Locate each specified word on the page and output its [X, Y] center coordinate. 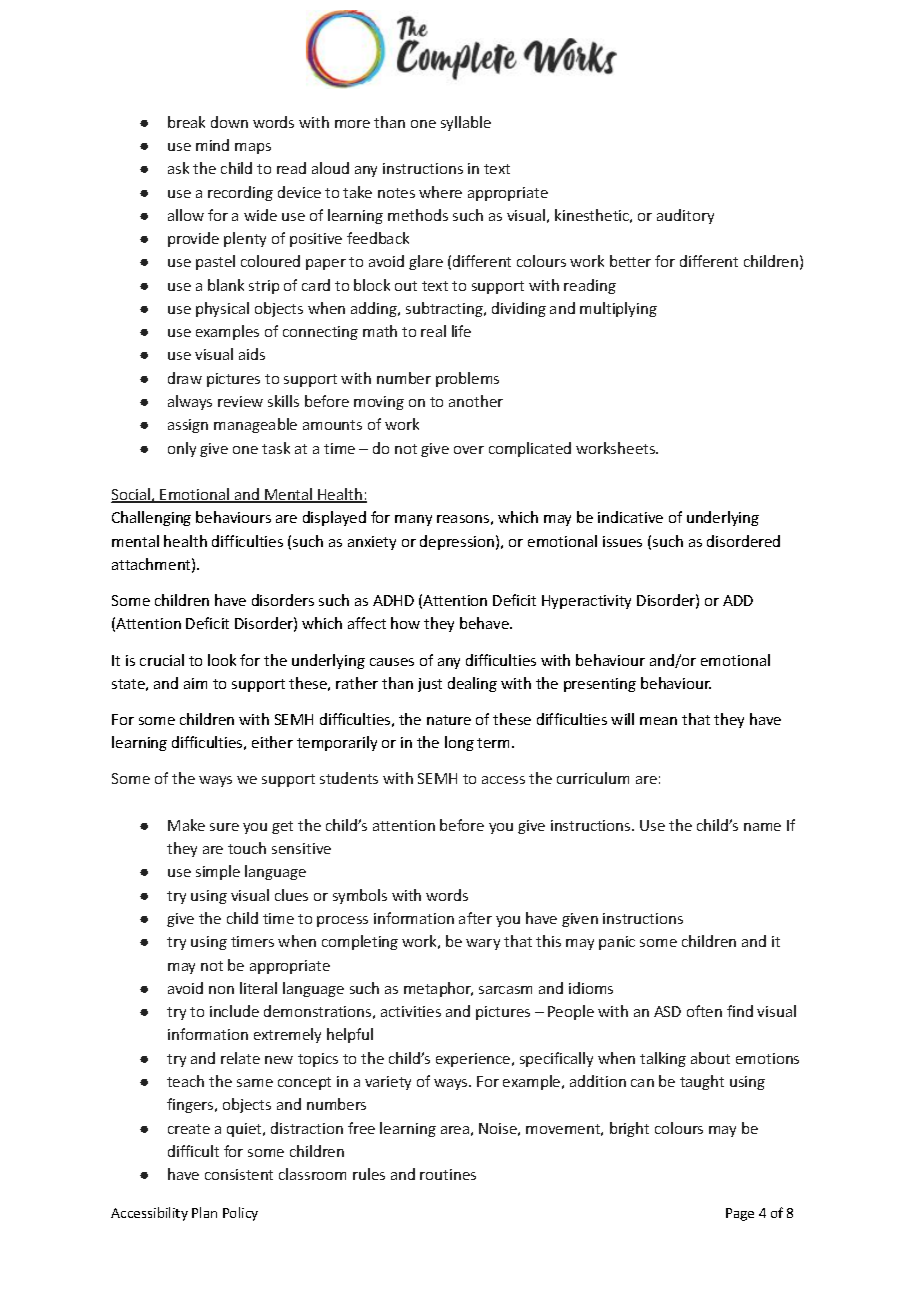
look [222, 660]
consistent [239, 1174]
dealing [472, 684]
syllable [466, 123]
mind [212, 145]
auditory [685, 216]
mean [658, 721]
